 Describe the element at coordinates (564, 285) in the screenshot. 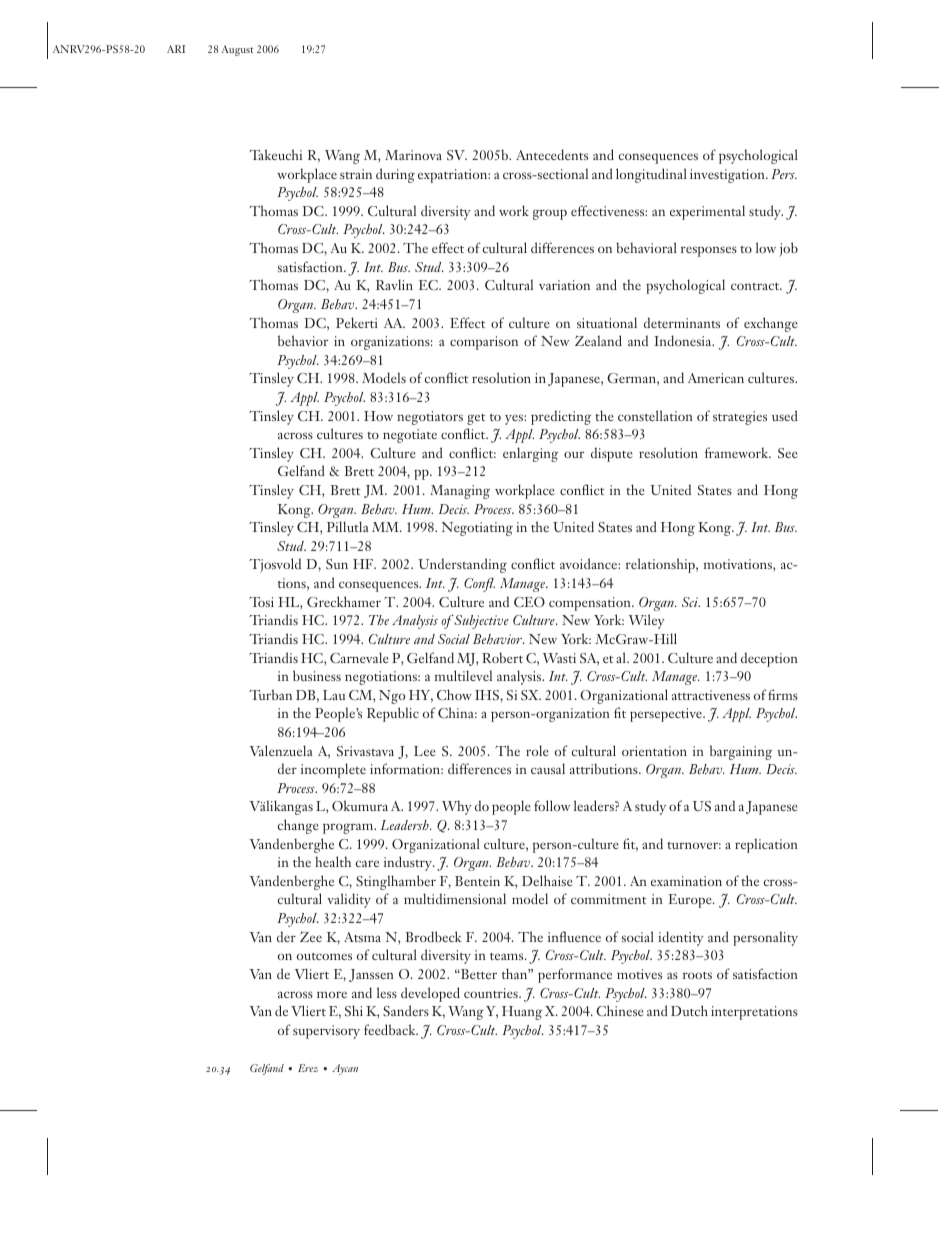

I see `variation` at that location.
